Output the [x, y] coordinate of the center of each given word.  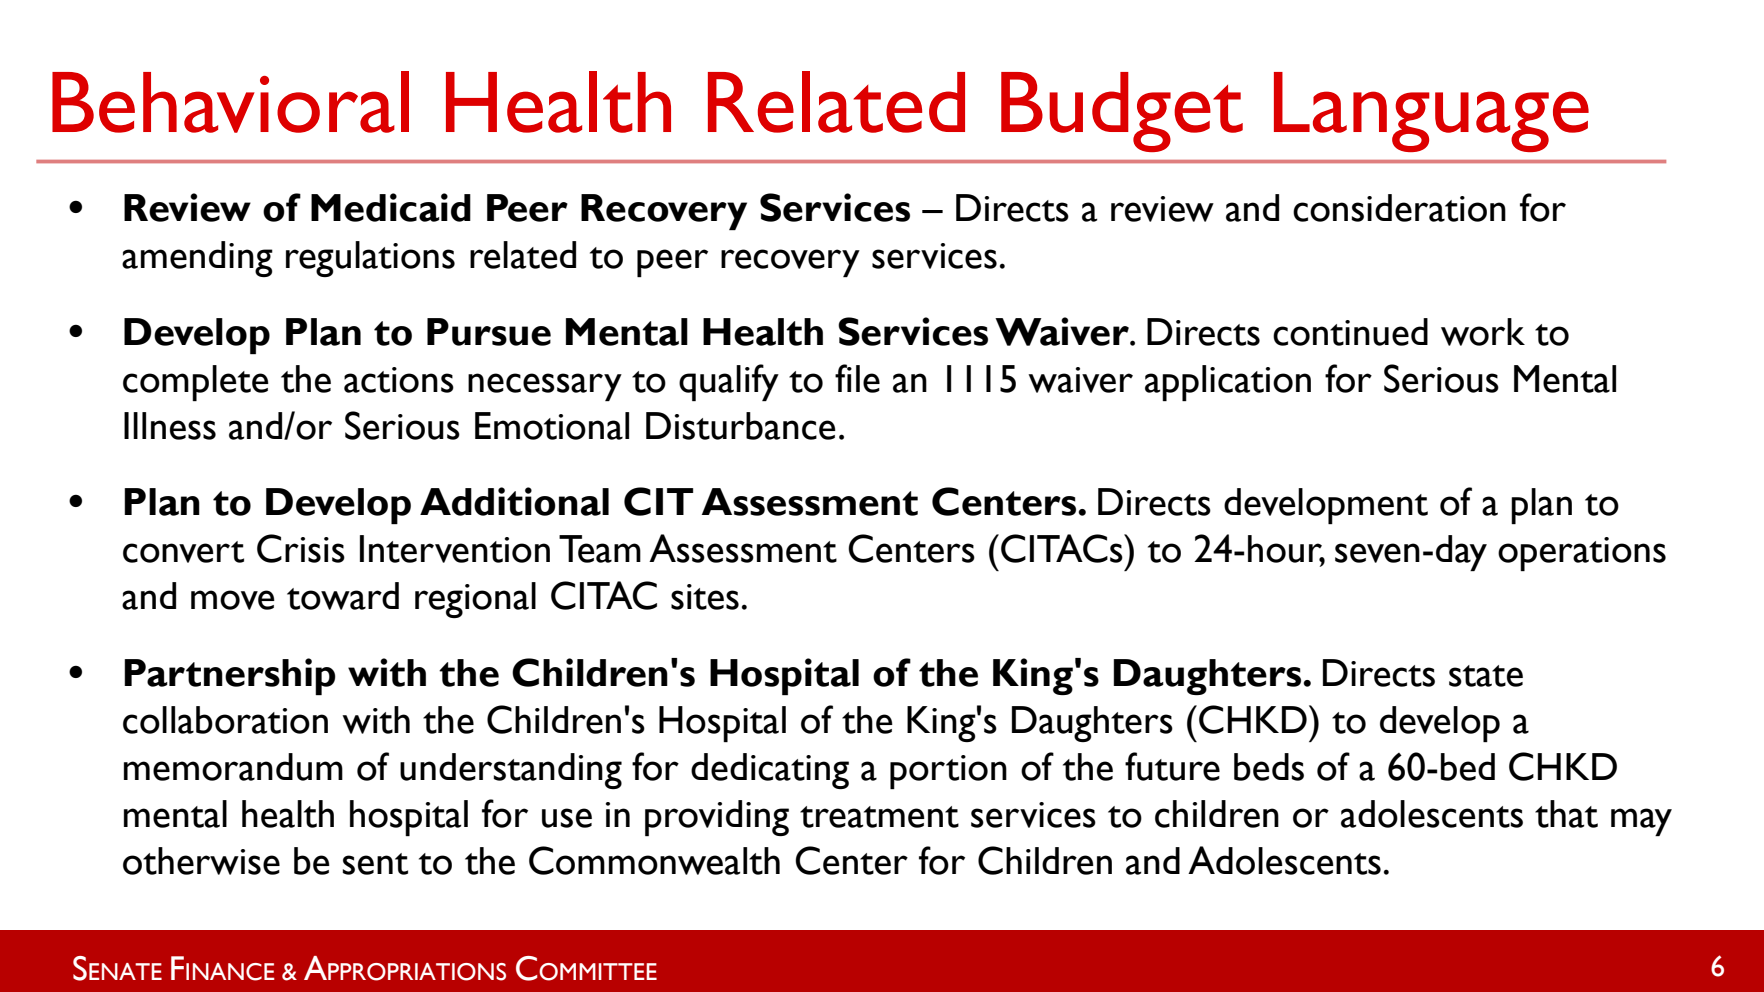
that [1566, 814]
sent [375, 864]
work [1483, 332]
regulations [370, 259]
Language [1431, 112]
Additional [514, 501]
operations [1582, 554]
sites [705, 597]
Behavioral [230, 102]
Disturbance [741, 426]
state [1486, 676]
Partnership [230, 676]
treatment [879, 817]
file [857, 378]
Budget [1122, 112]
